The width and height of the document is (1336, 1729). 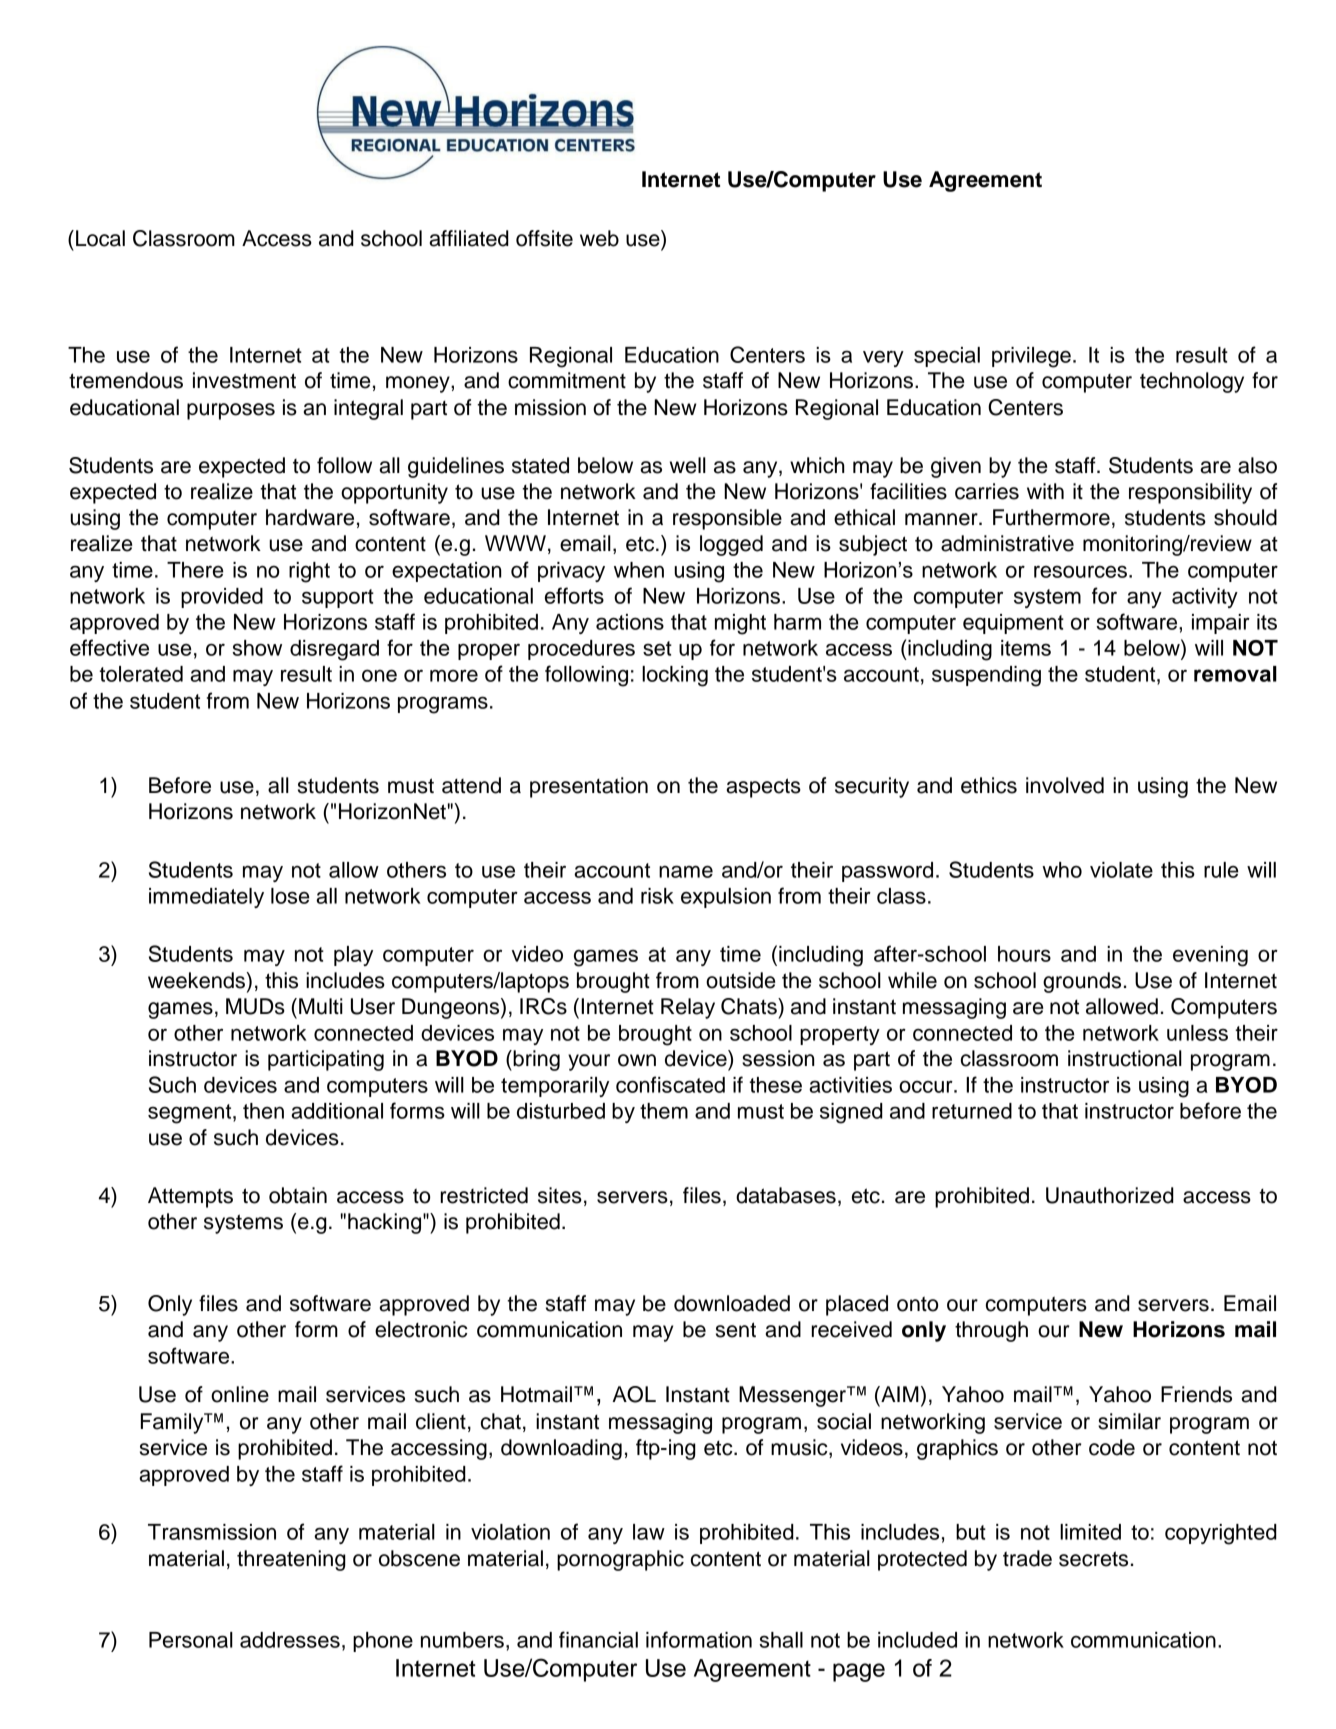 I want to click on financial, so click(x=598, y=1639).
